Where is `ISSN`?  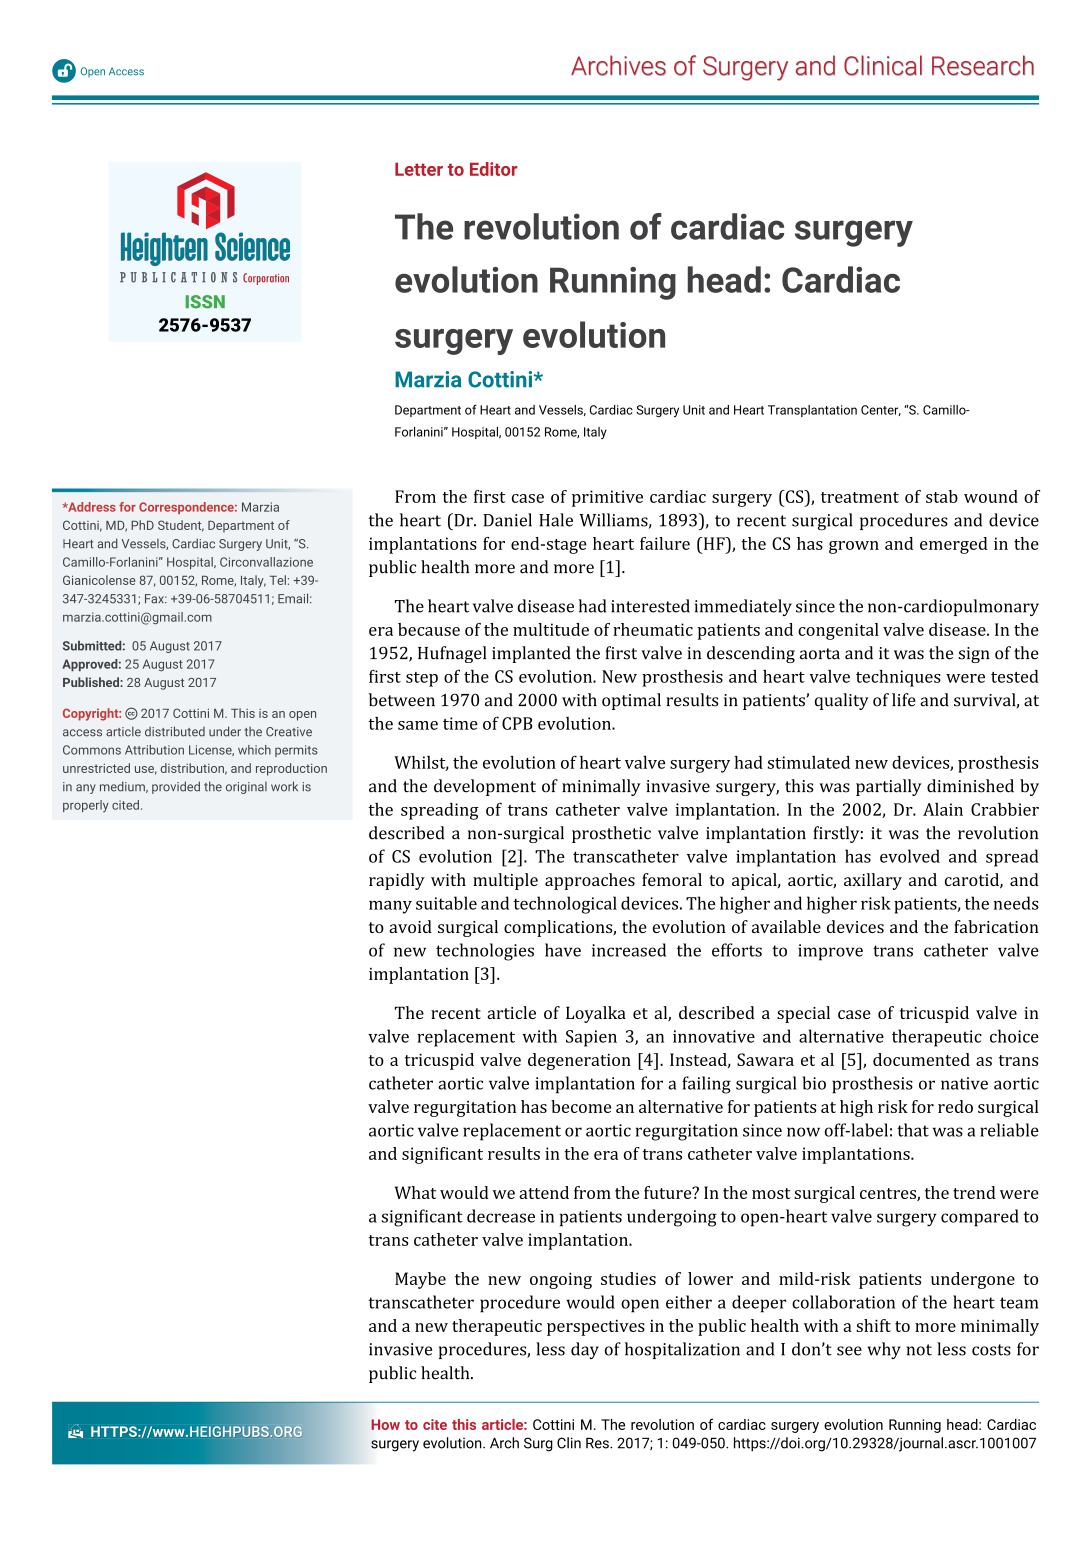
ISSN is located at coordinates (205, 302).
